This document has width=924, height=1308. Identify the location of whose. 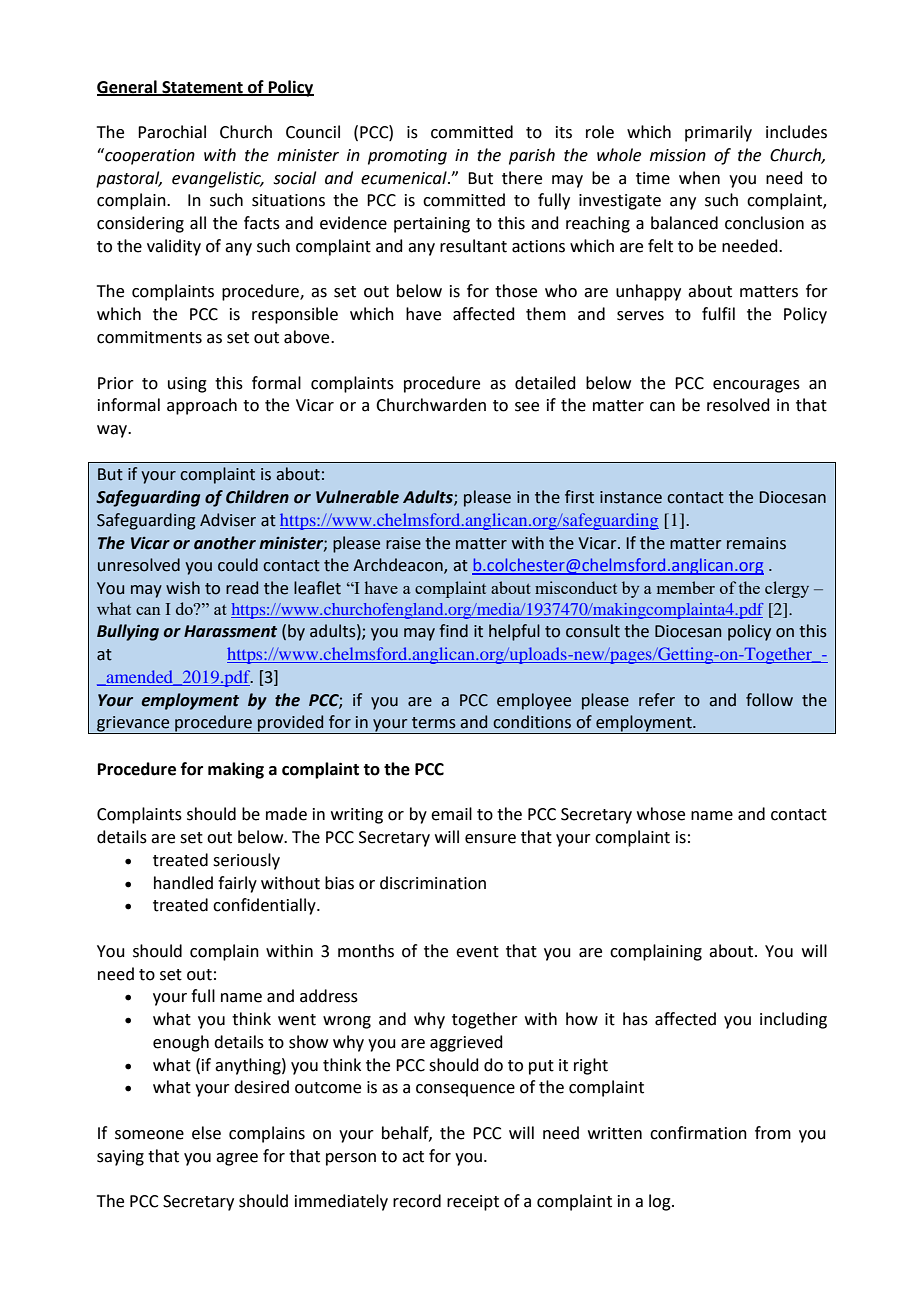
(661, 814).
